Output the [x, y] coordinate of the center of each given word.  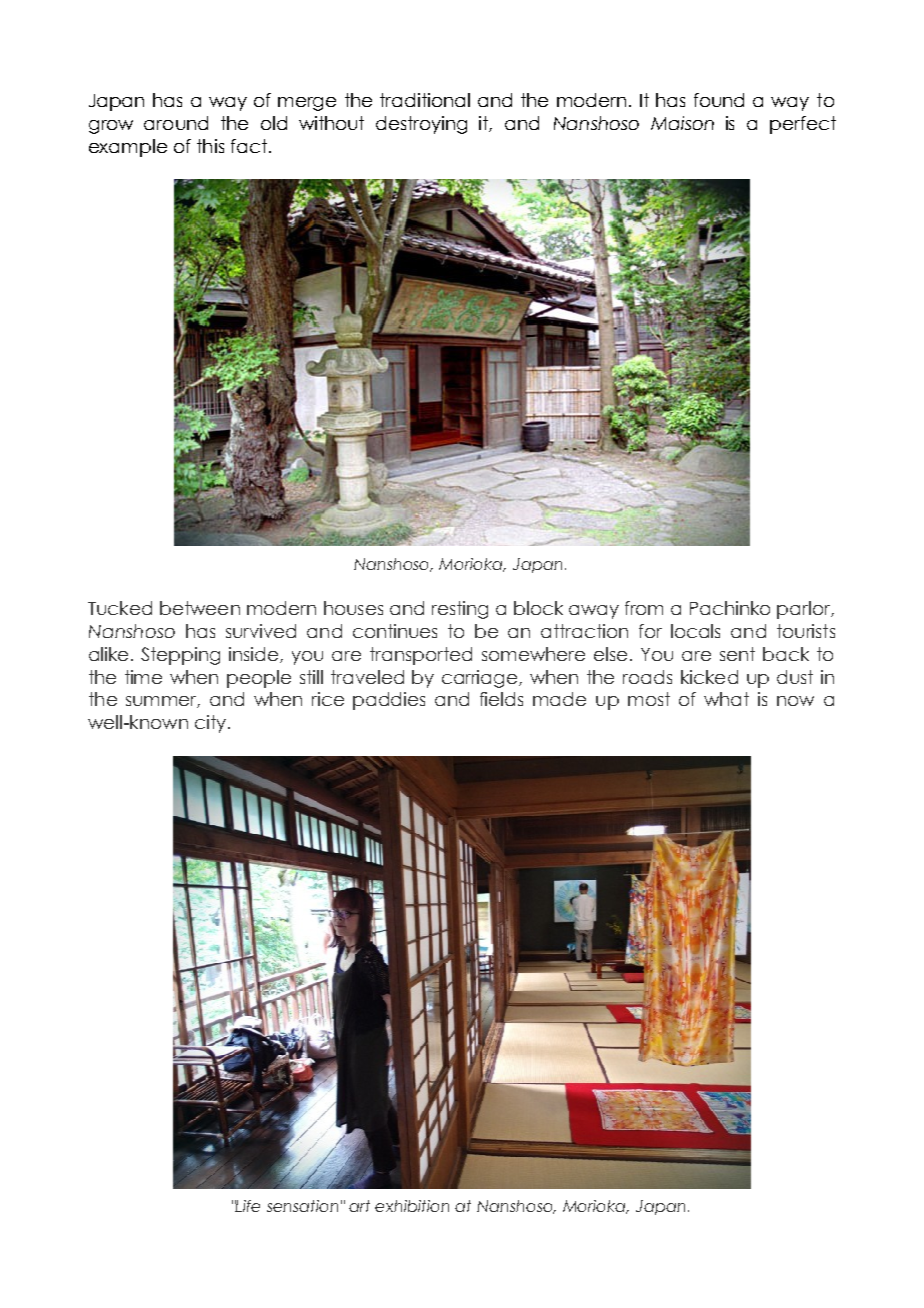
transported [421, 656]
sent [737, 654]
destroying [421, 125]
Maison [682, 123]
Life [247, 1206]
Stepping [180, 656]
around [176, 123]
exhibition [412, 1206]
